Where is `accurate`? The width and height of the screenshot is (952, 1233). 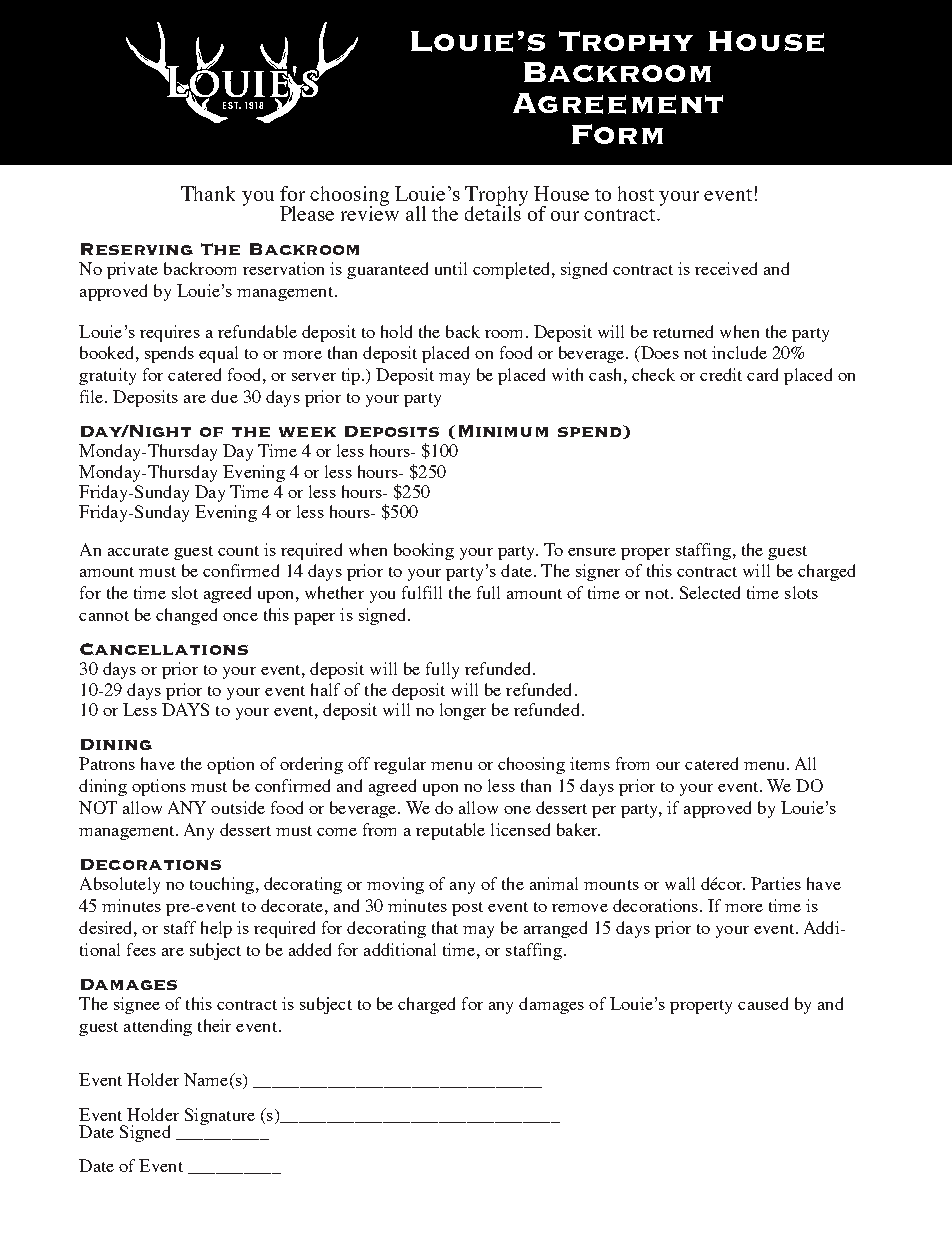 accurate is located at coordinates (138, 551).
